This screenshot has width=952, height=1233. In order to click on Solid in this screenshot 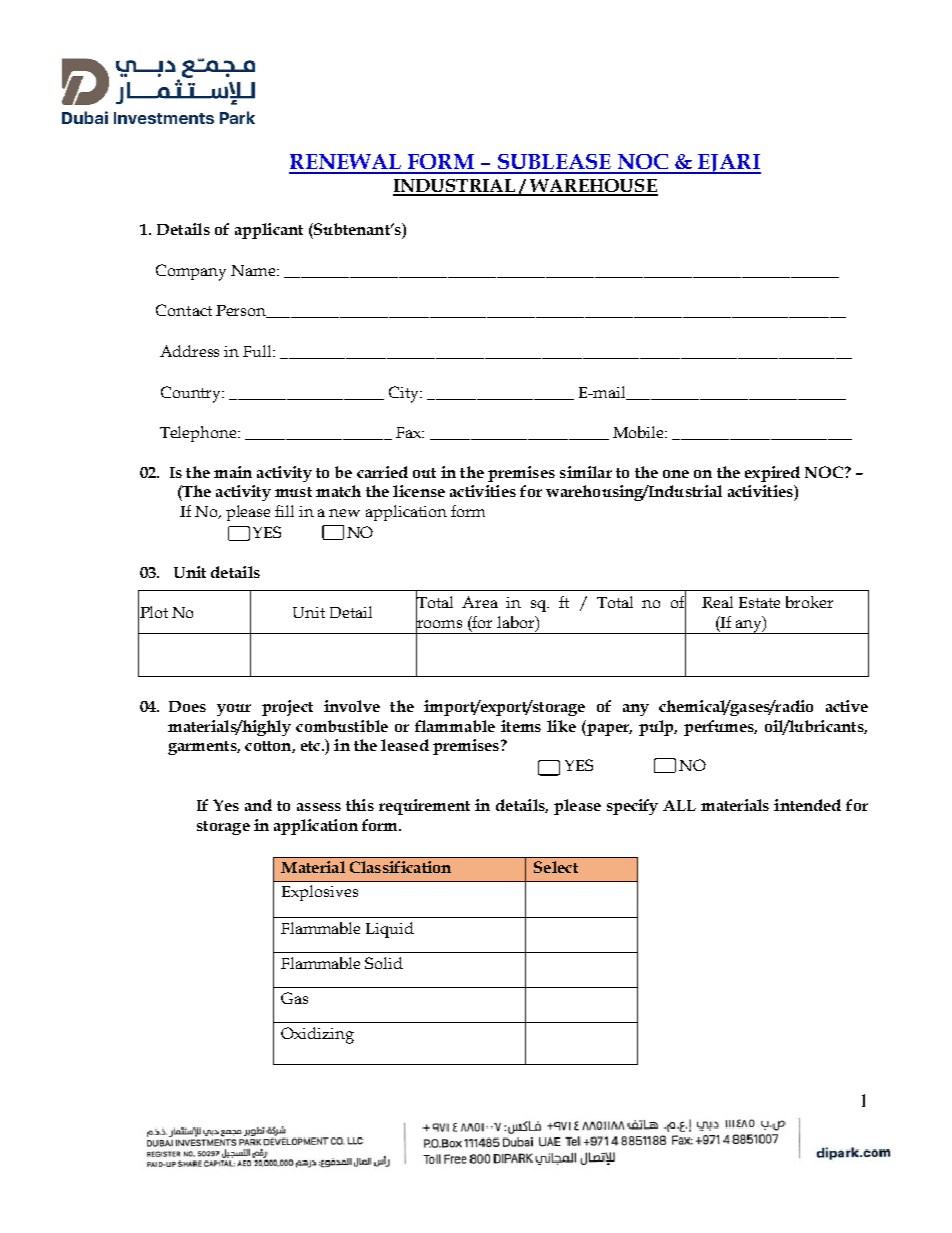, I will do `click(384, 963)`.
